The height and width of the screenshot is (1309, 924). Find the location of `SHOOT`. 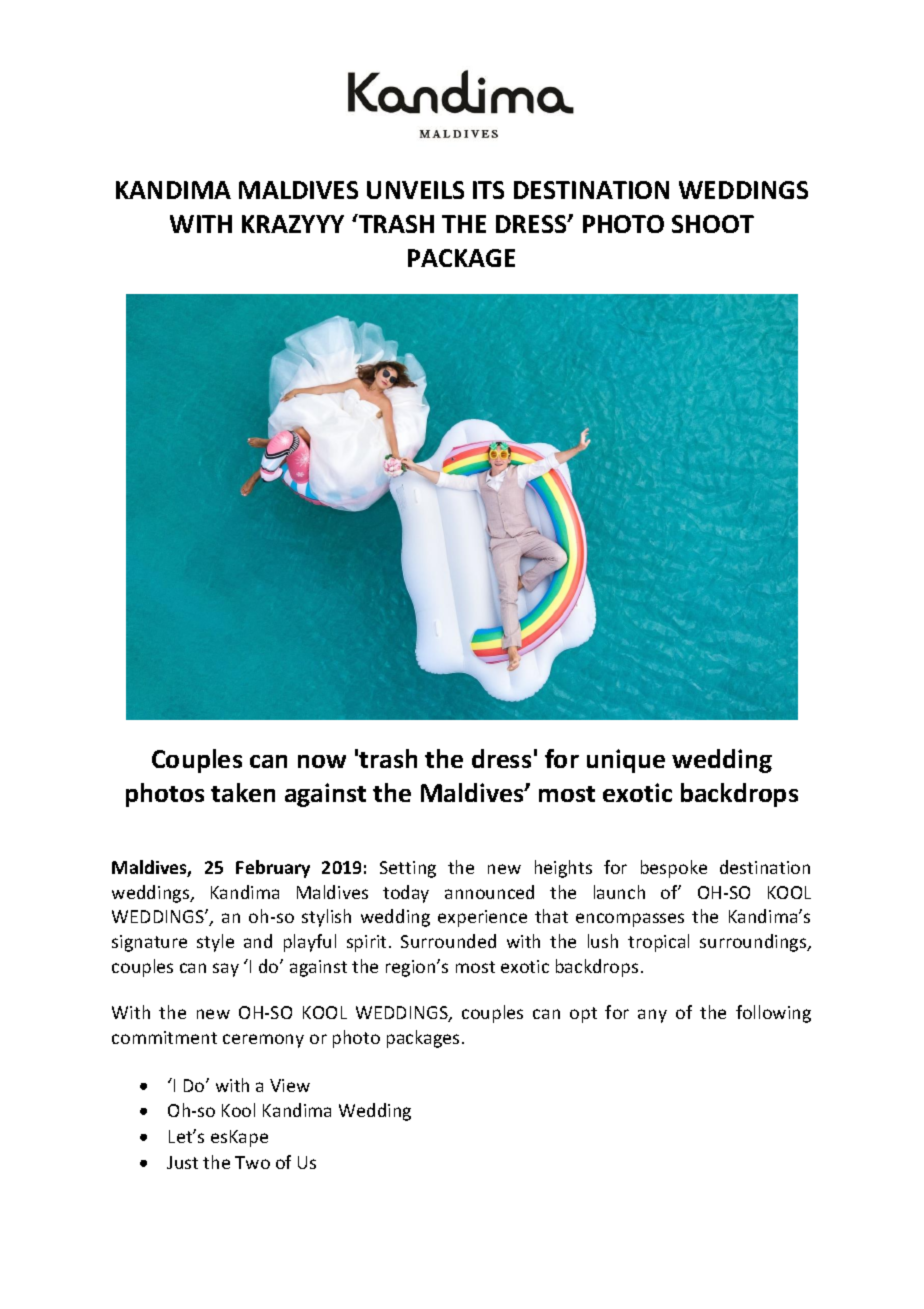

SHOOT is located at coordinates (713, 224).
